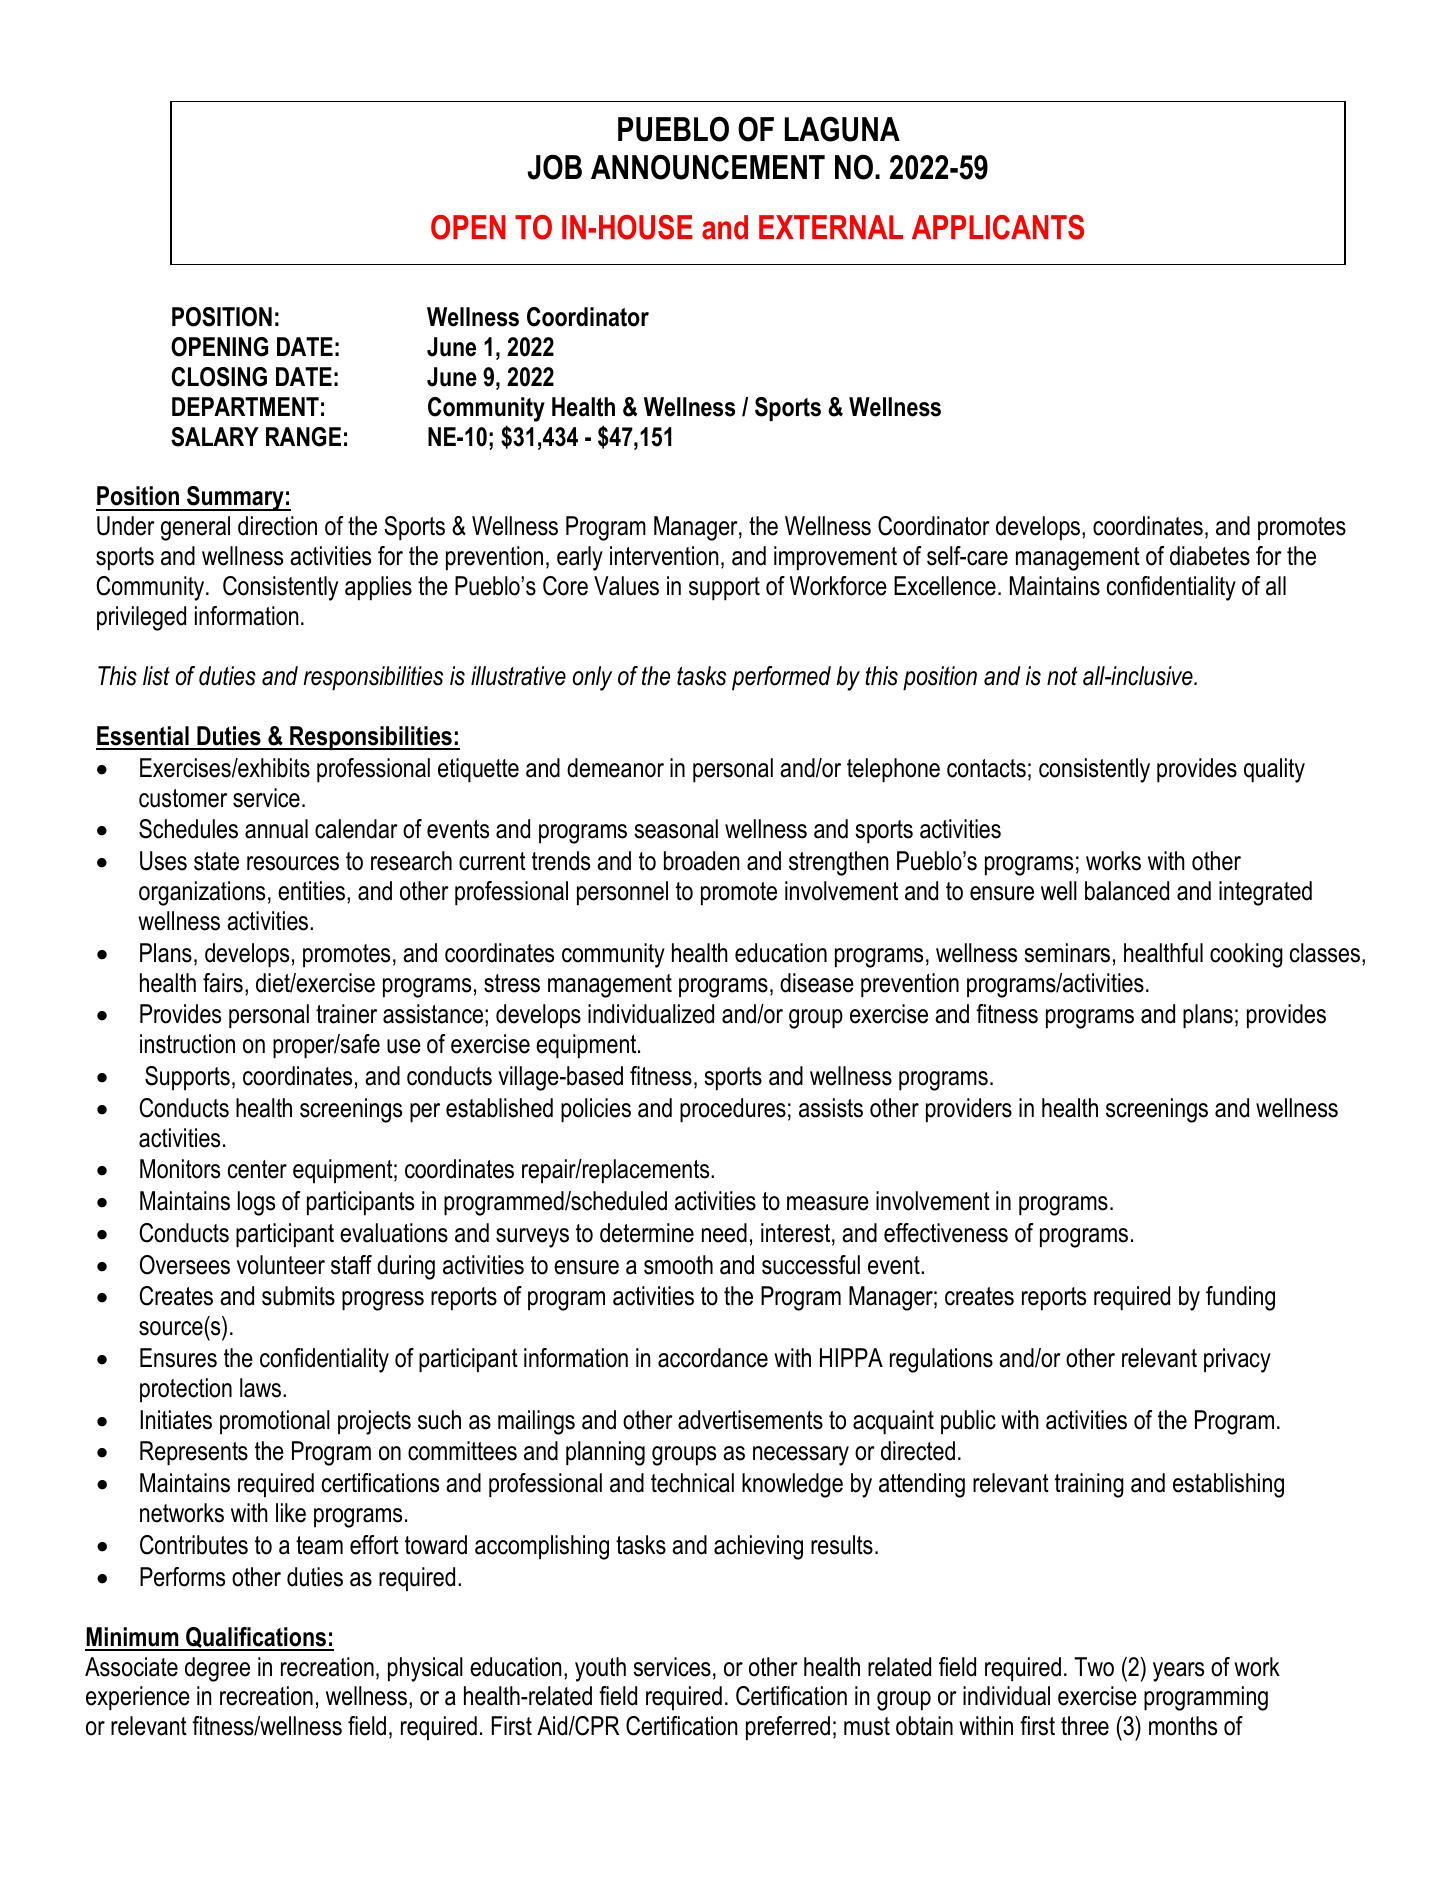 The width and height of the image is (1452, 1879). Describe the element at coordinates (156, 676) in the image. I see `list` at that location.
